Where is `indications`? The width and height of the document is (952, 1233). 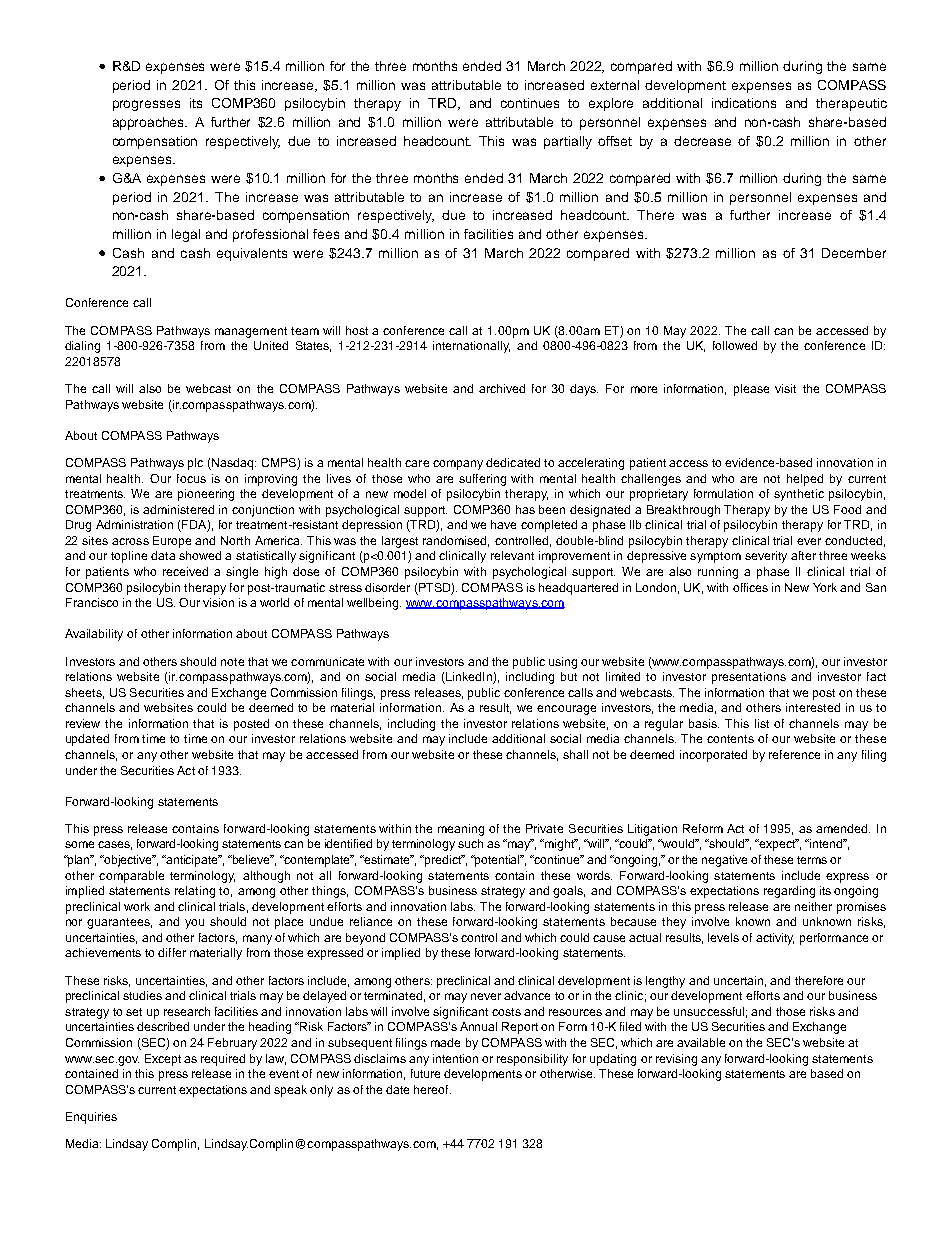 indications is located at coordinates (744, 103).
